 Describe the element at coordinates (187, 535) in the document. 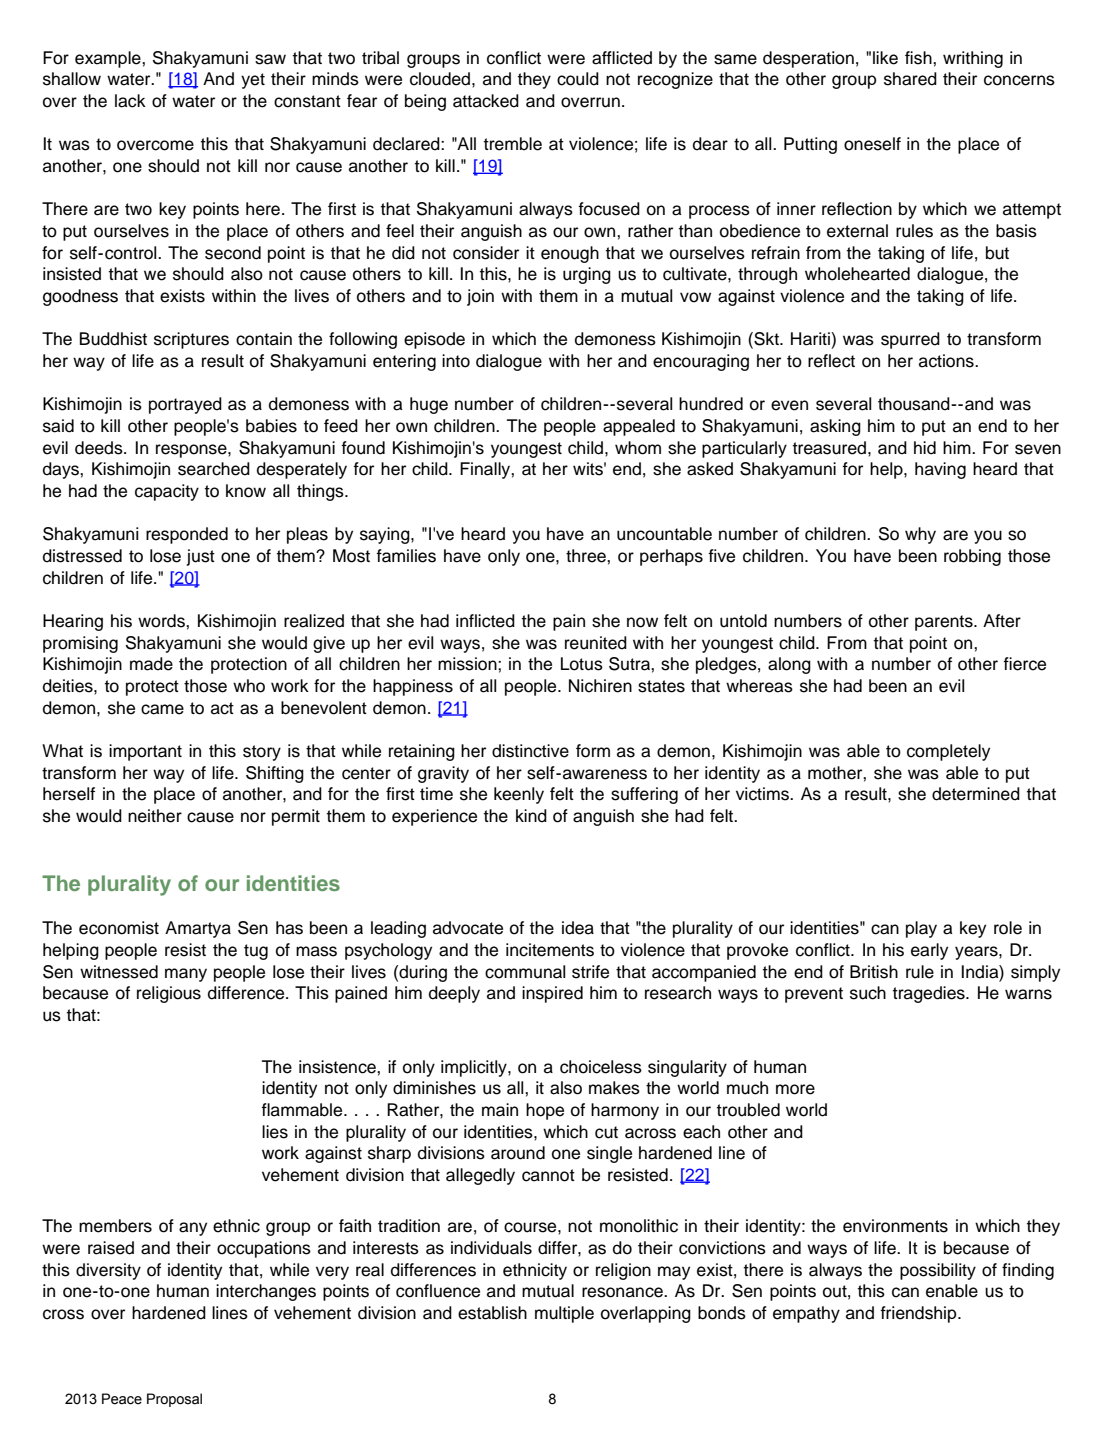

I see `responded` at that location.
